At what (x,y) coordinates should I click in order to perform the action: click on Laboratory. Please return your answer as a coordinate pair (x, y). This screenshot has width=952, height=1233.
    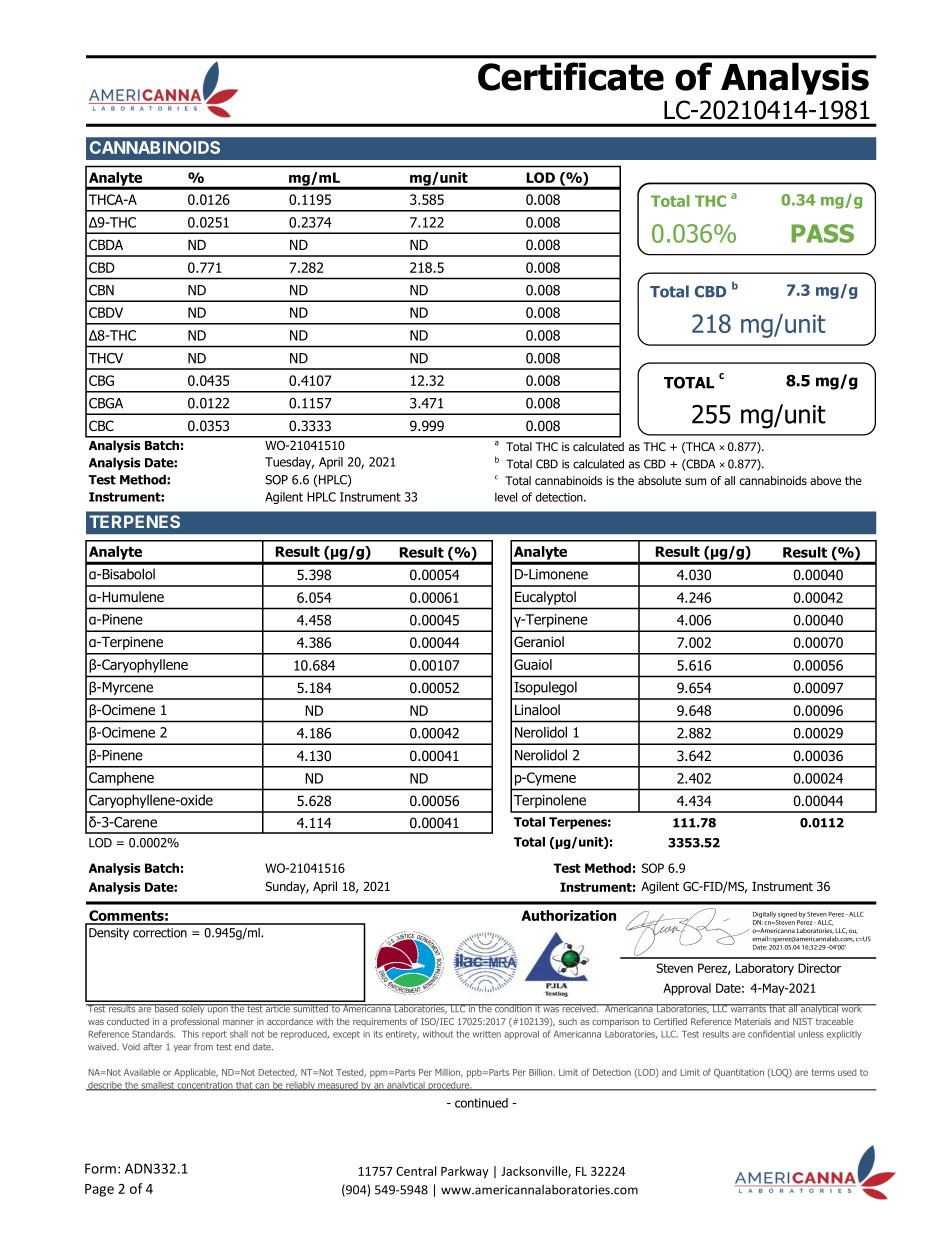
    Looking at the image, I should click on (765, 969).
